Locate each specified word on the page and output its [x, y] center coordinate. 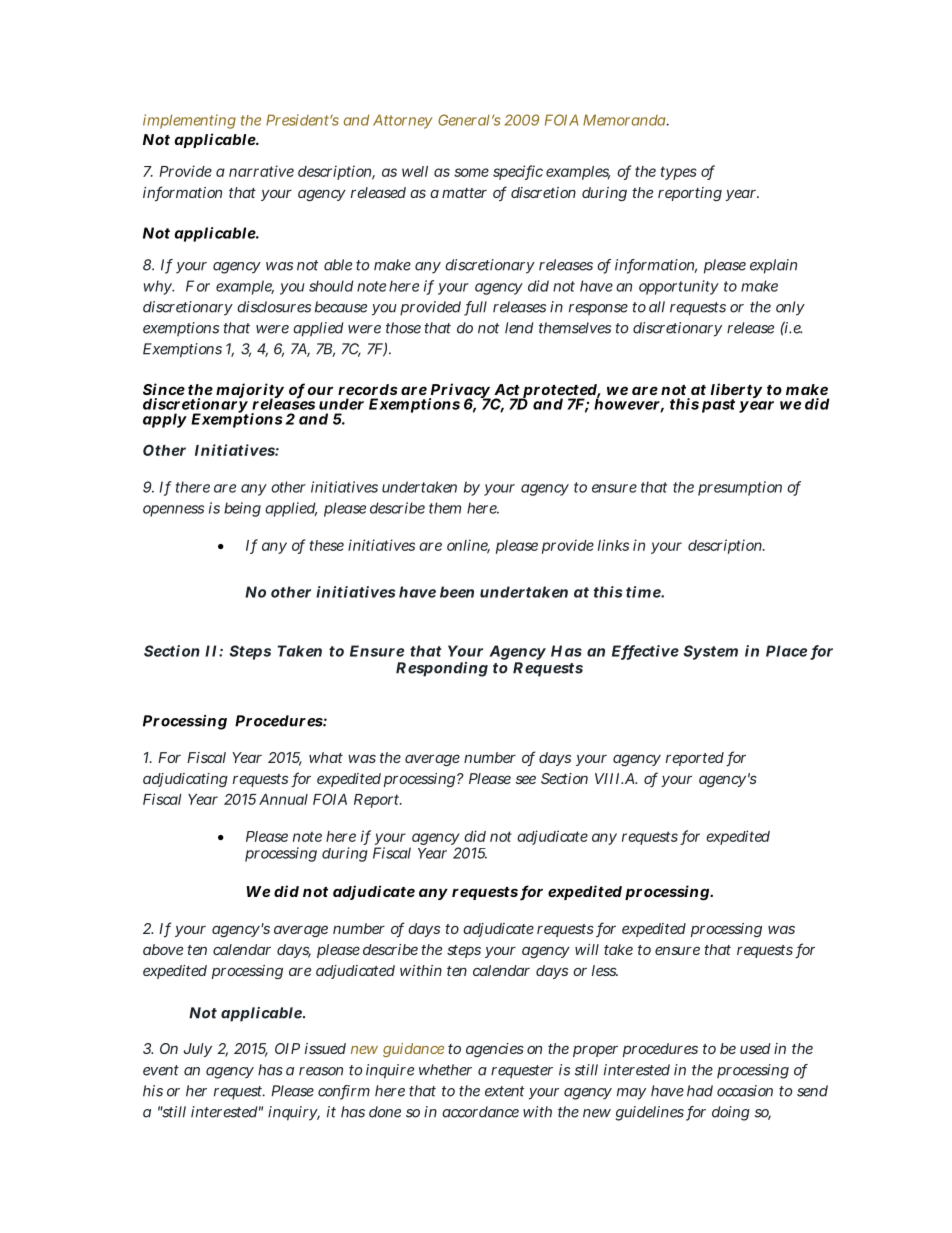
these [326, 545]
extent [504, 1091]
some [471, 172]
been [457, 592]
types [678, 173]
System [711, 652]
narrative [261, 171]
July [198, 1050]
